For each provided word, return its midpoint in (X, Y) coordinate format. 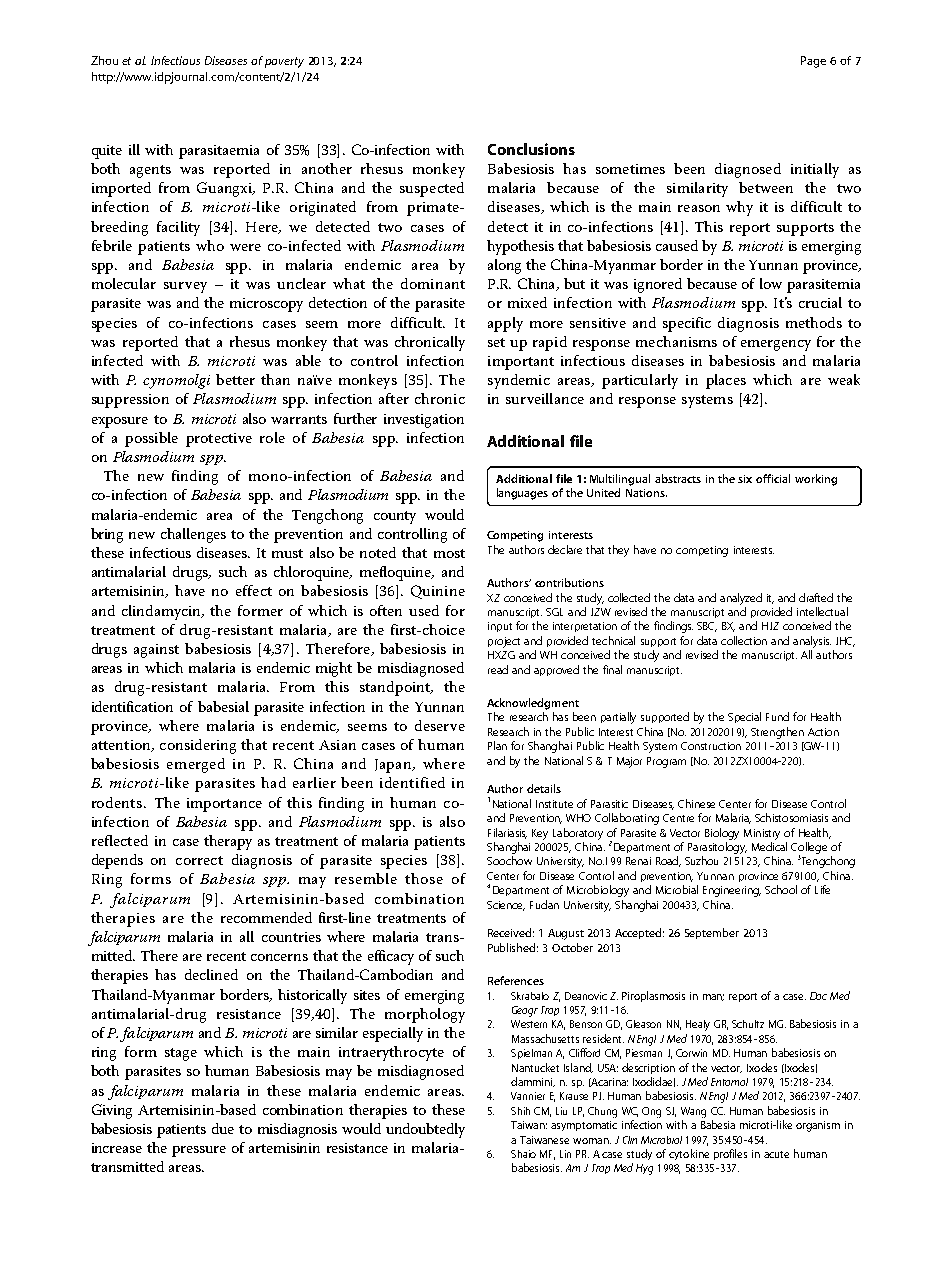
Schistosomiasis (791, 817)
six (745, 479)
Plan (497, 745)
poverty (284, 62)
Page (813, 62)
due (223, 1128)
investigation (424, 421)
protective (219, 440)
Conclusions (531, 149)
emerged (196, 765)
